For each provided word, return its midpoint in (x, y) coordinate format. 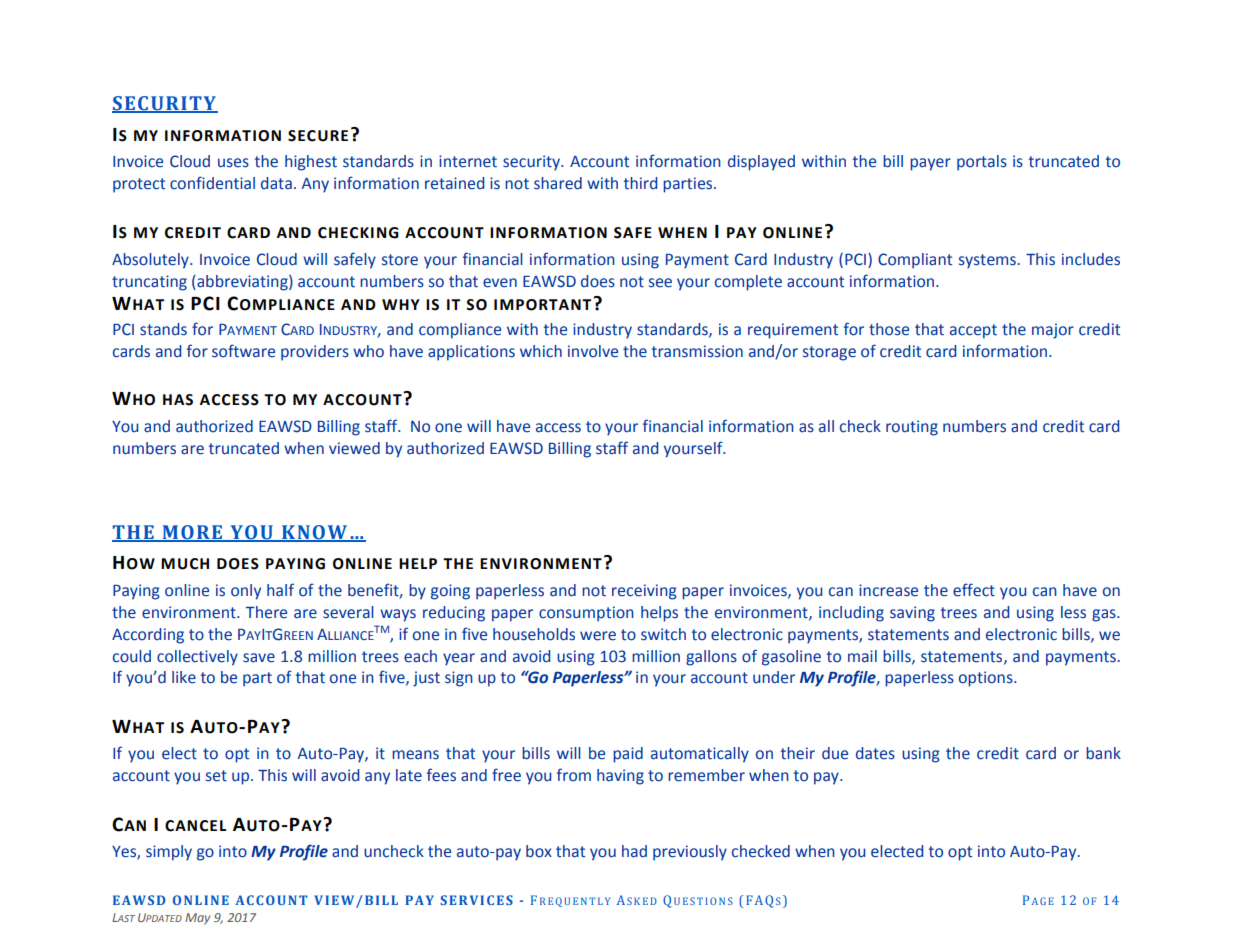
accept (973, 331)
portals (982, 163)
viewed (354, 448)
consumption (586, 614)
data (276, 183)
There (266, 612)
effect (974, 590)
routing (912, 428)
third (641, 183)
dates (875, 753)
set (216, 776)
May (197, 919)
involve (593, 351)
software (243, 351)
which (541, 351)
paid (628, 755)
